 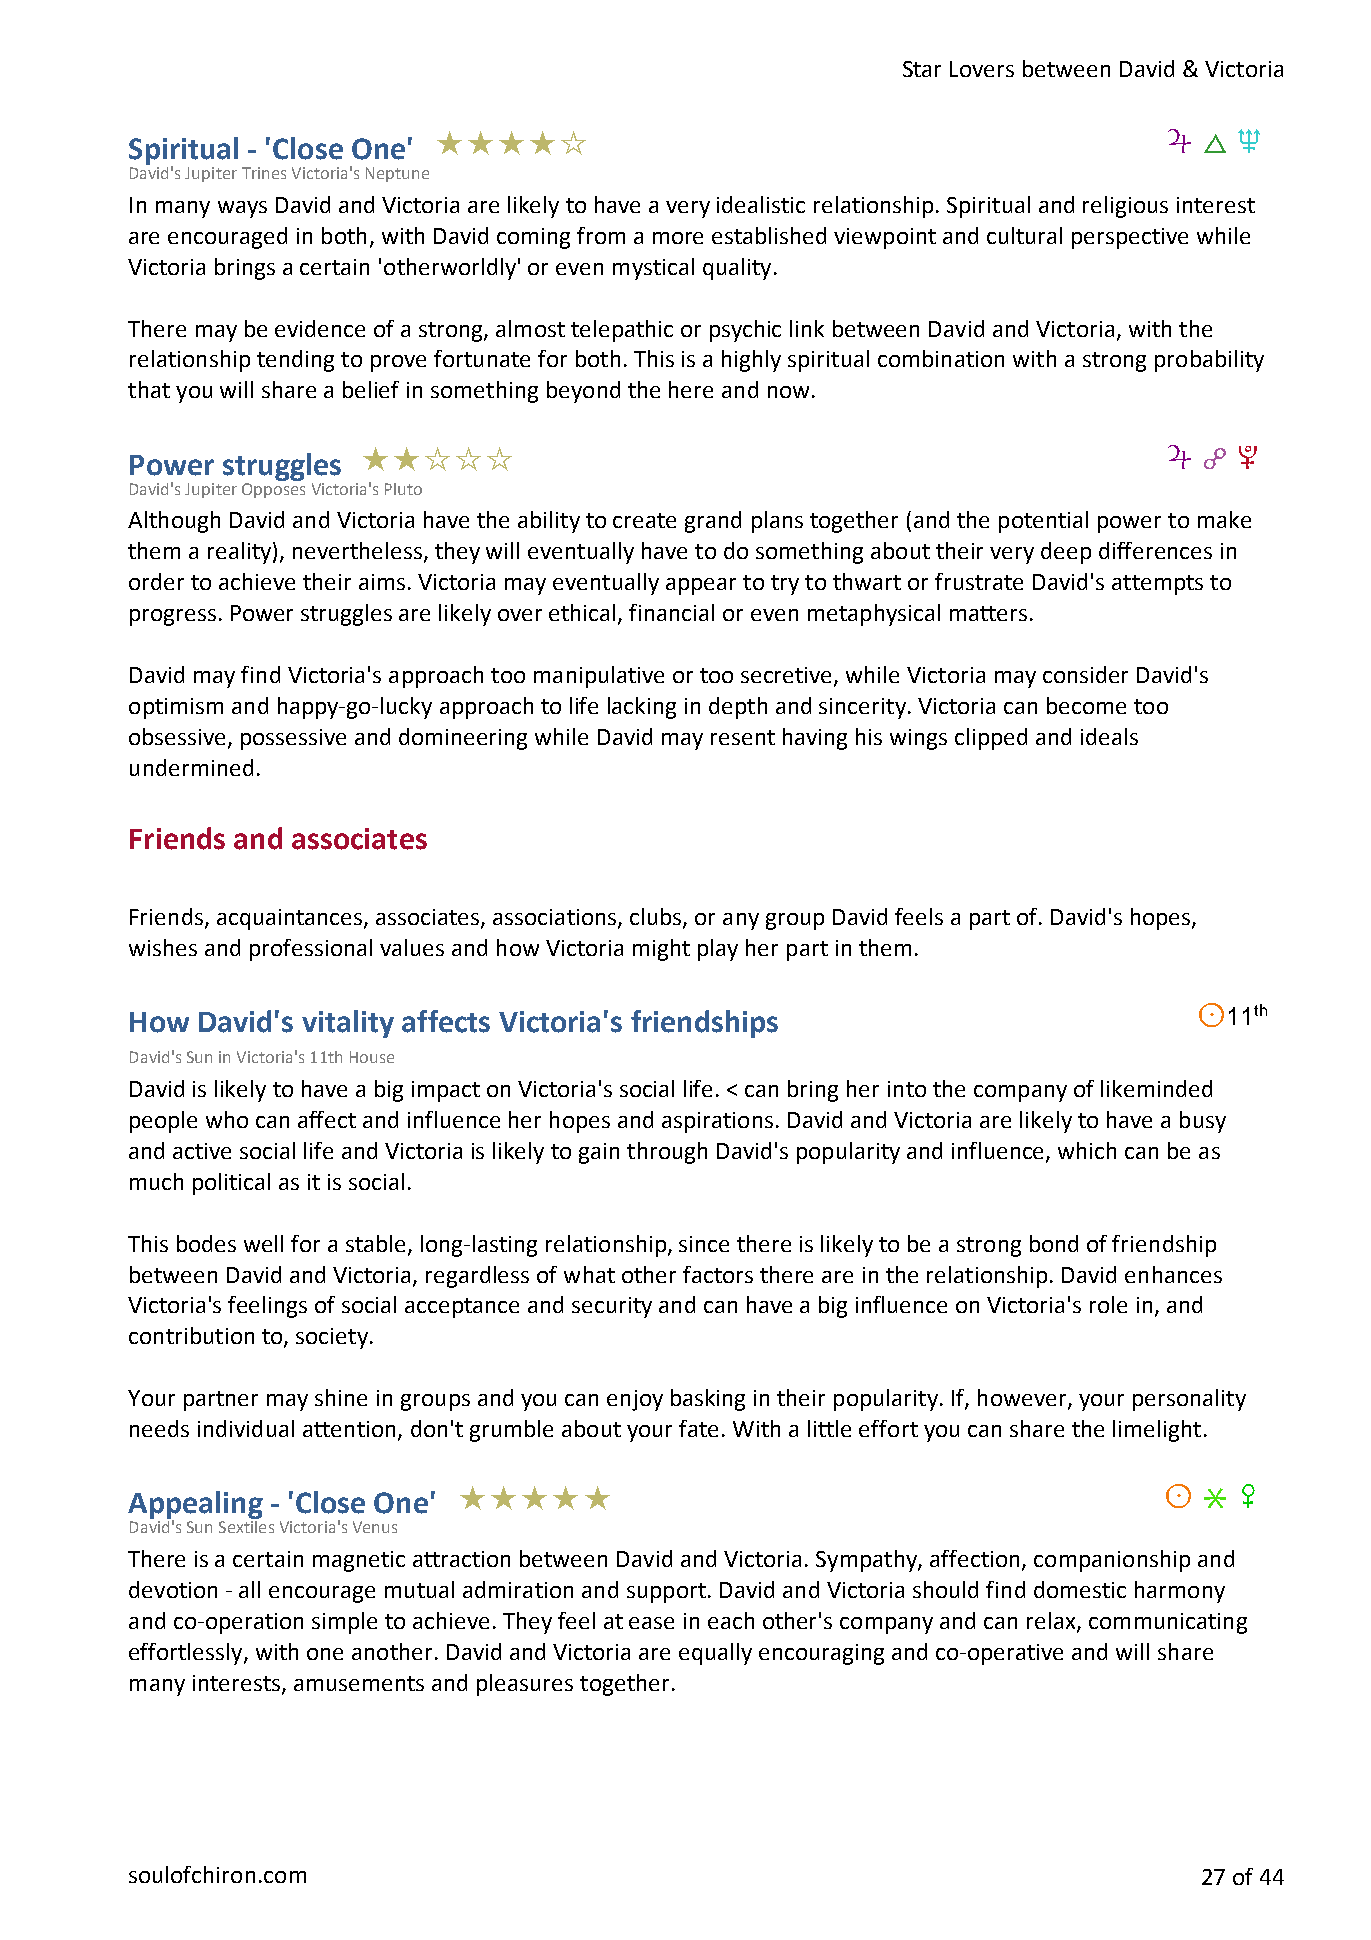 What do you see at coordinates (717, 1122) in the screenshot?
I see `aspirations` at bounding box center [717, 1122].
